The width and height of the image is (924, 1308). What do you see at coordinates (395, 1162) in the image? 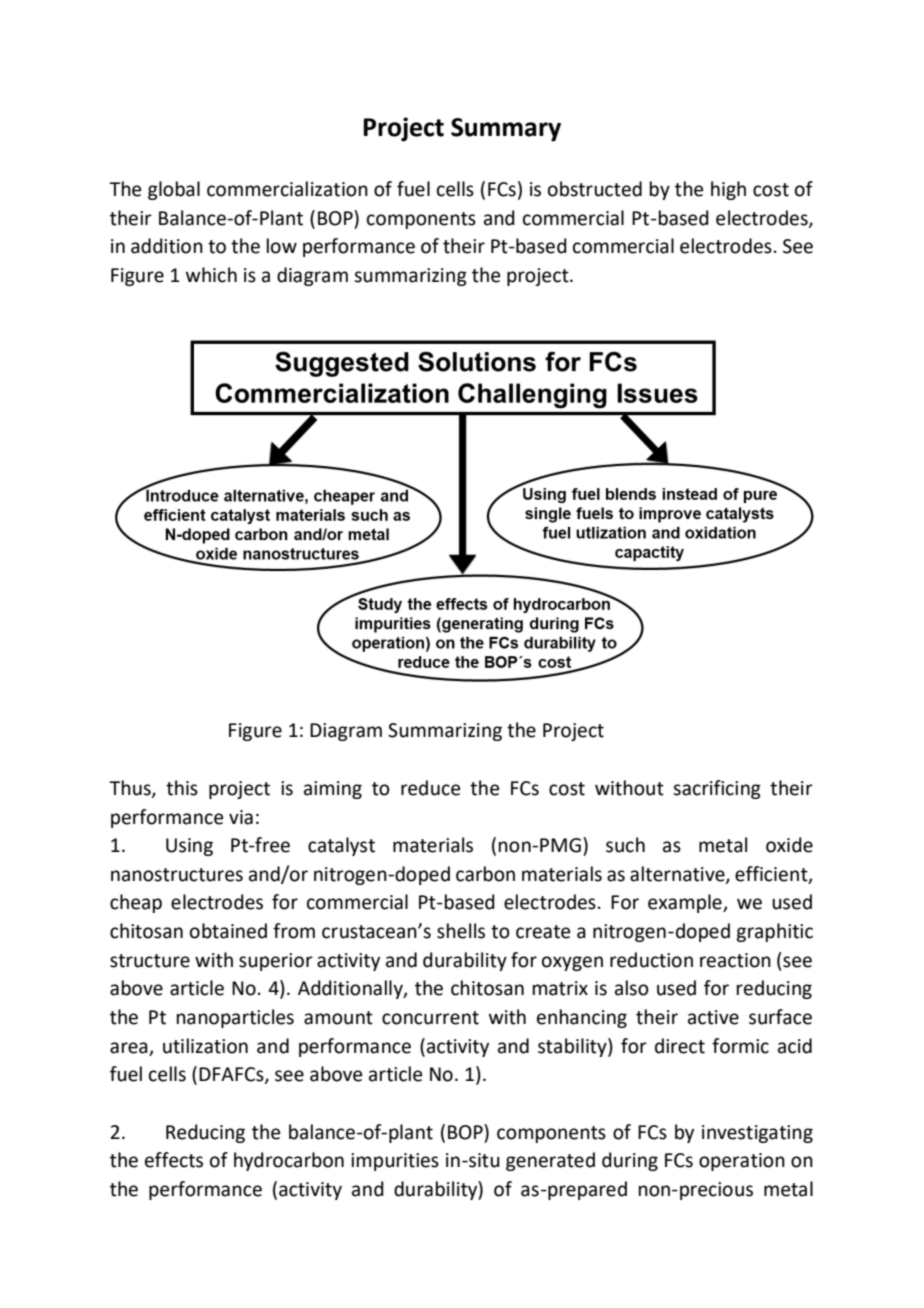
I see `impurities` at bounding box center [395, 1162].
